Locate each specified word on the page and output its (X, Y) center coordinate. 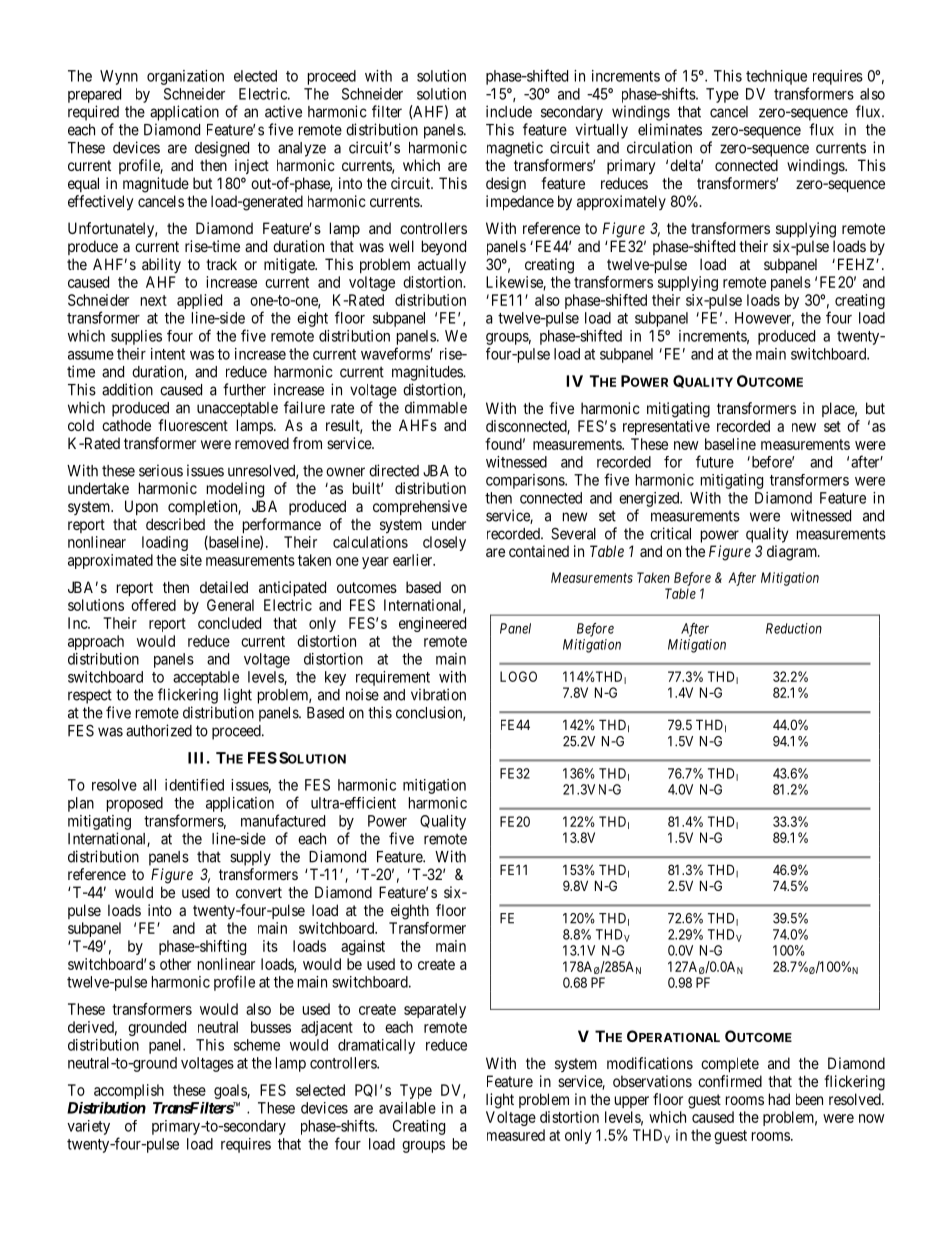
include (509, 111)
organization (185, 77)
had (779, 1099)
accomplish (129, 1091)
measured (516, 1135)
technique (776, 77)
